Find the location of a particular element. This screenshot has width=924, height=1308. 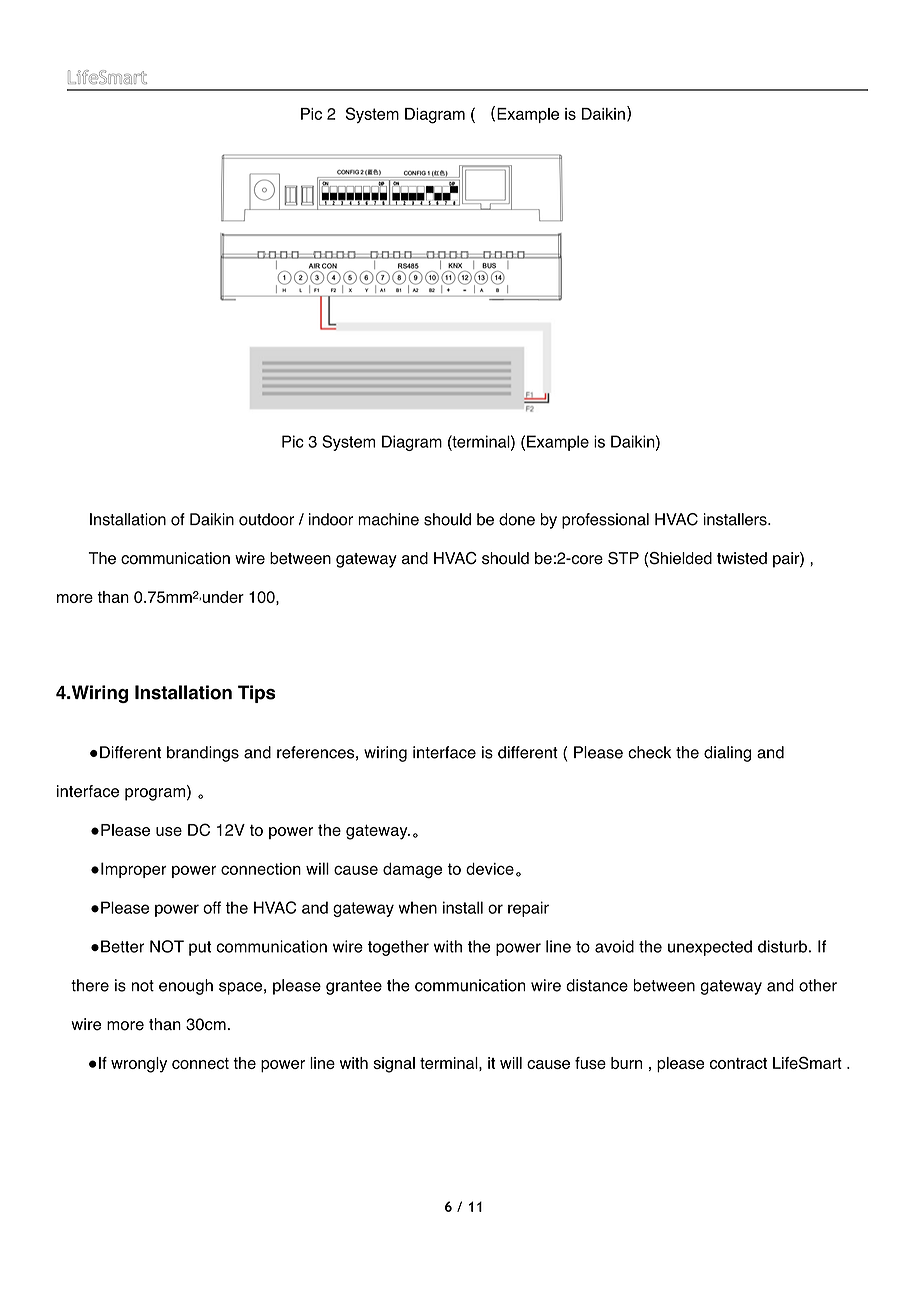

twisted is located at coordinates (742, 558).
